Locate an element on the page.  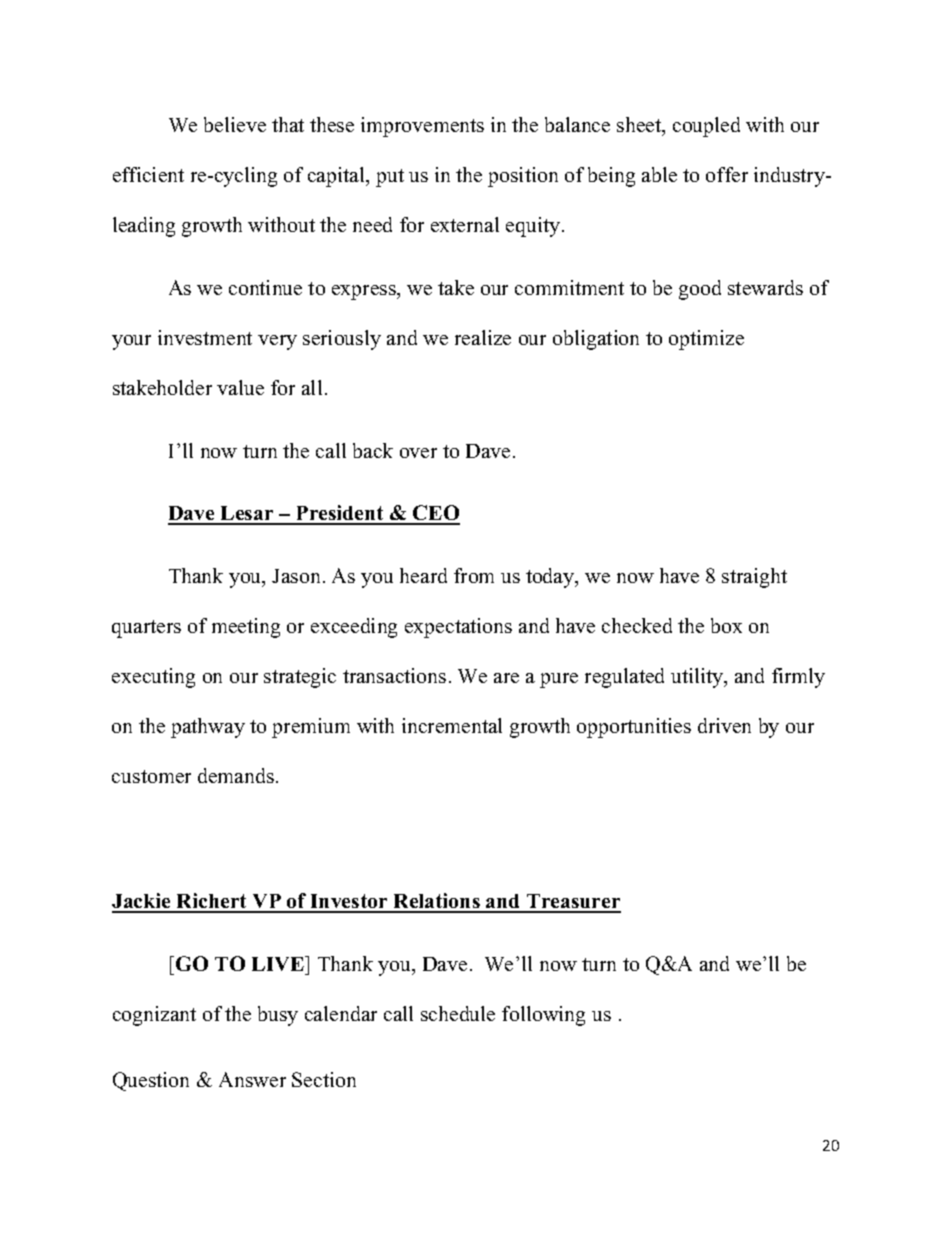
offer is located at coordinates (727, 174).
